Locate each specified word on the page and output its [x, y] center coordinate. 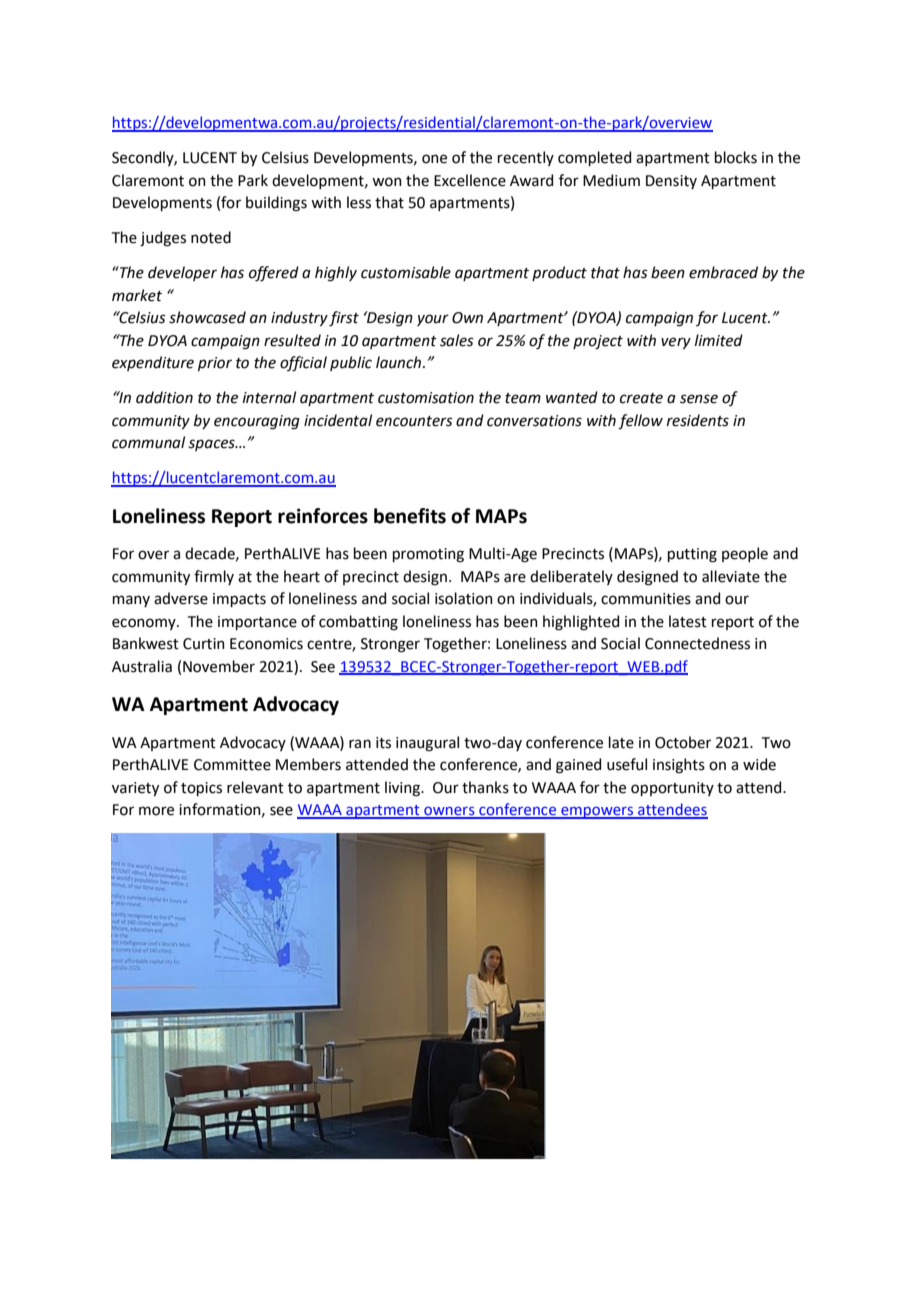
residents [698, 420]
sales [457, 340]
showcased [207, 317]
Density [671, 182]
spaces [212, 445]
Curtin [204, 644]
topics [201, 789]
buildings [276, 204]
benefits [410, 516]
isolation [464, 598]
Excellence [470, 180]
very [676, 343]
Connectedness [697, 643]
